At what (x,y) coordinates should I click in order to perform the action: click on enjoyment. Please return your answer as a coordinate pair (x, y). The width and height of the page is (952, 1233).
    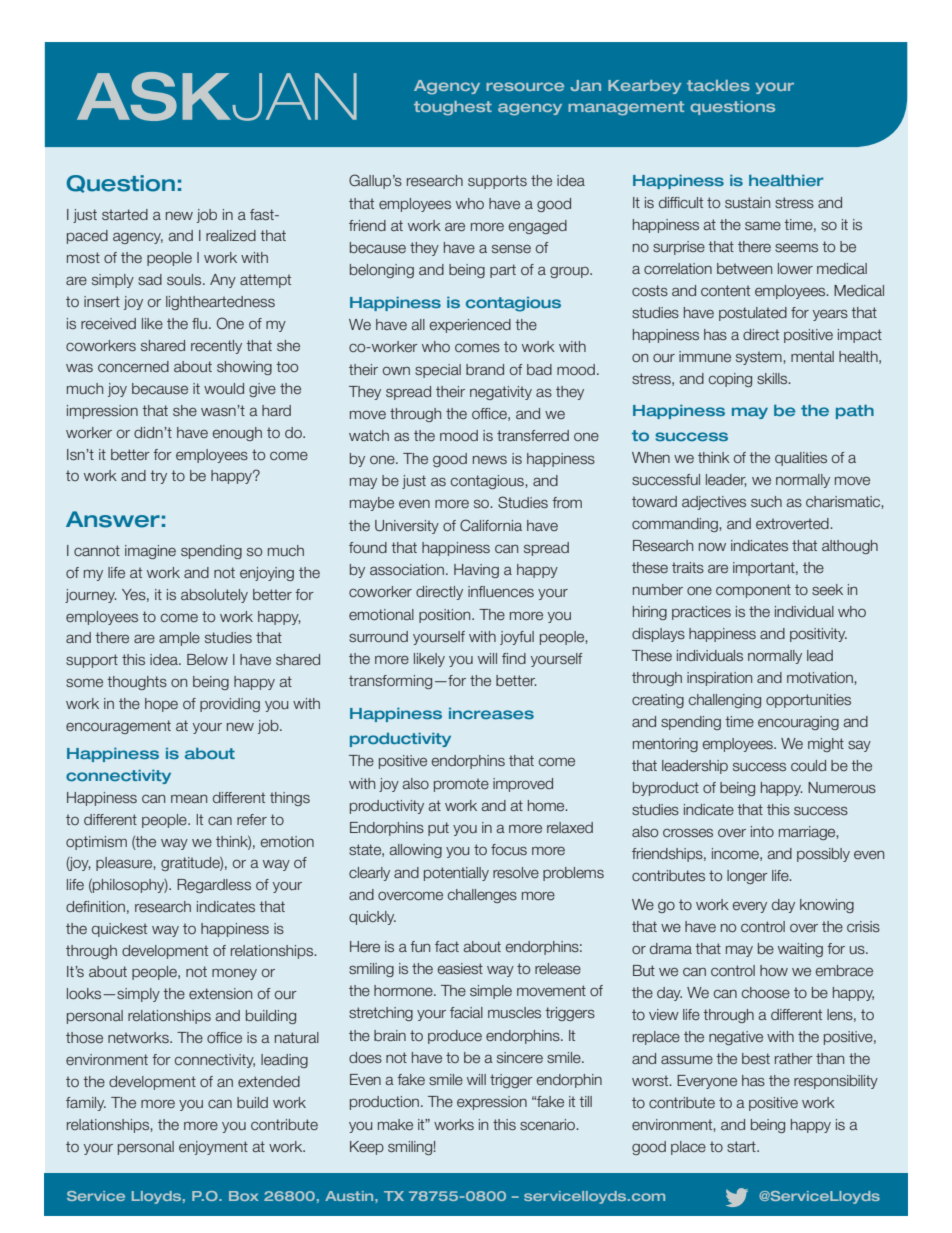
    Looking at the image, I should click on (213, 1148).
